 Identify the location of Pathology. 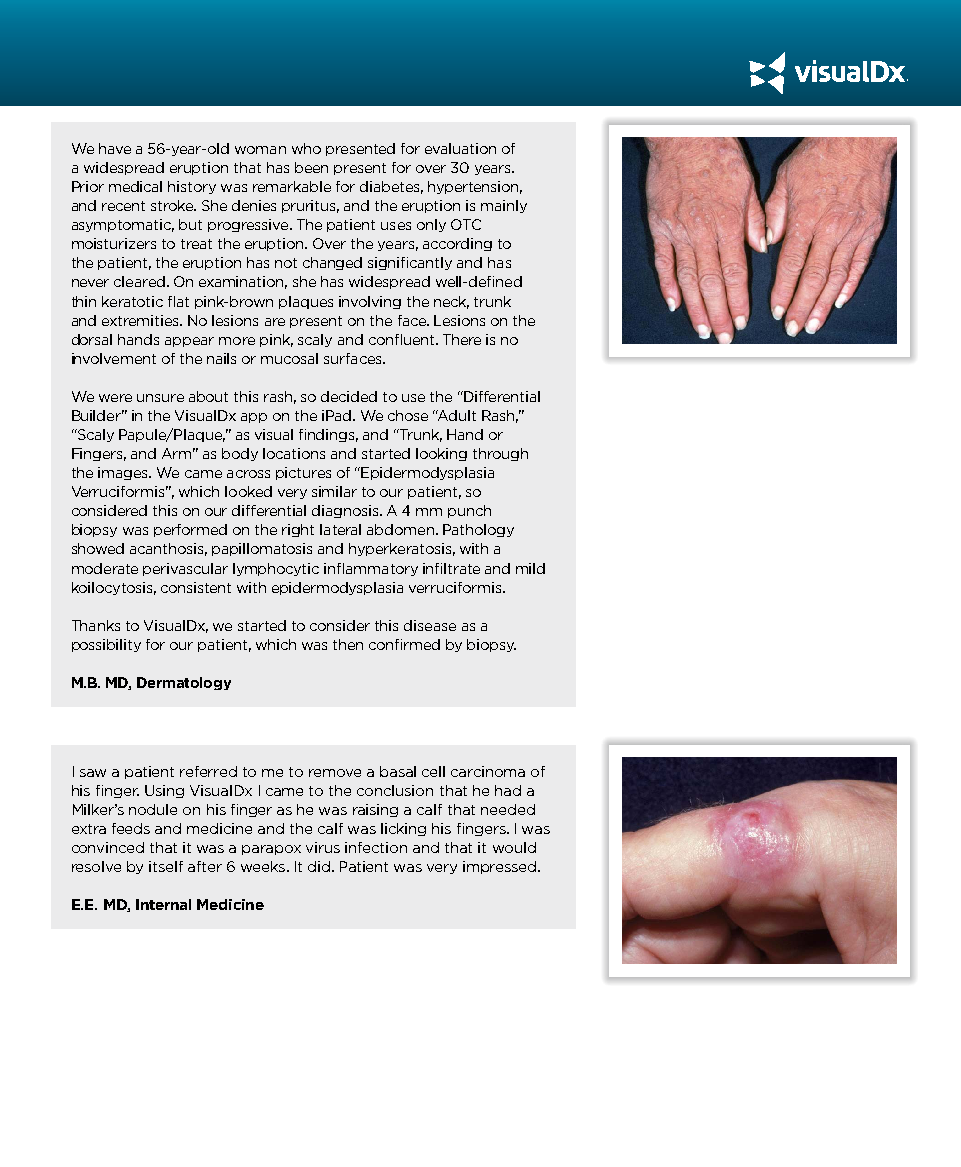
(478, 530).
